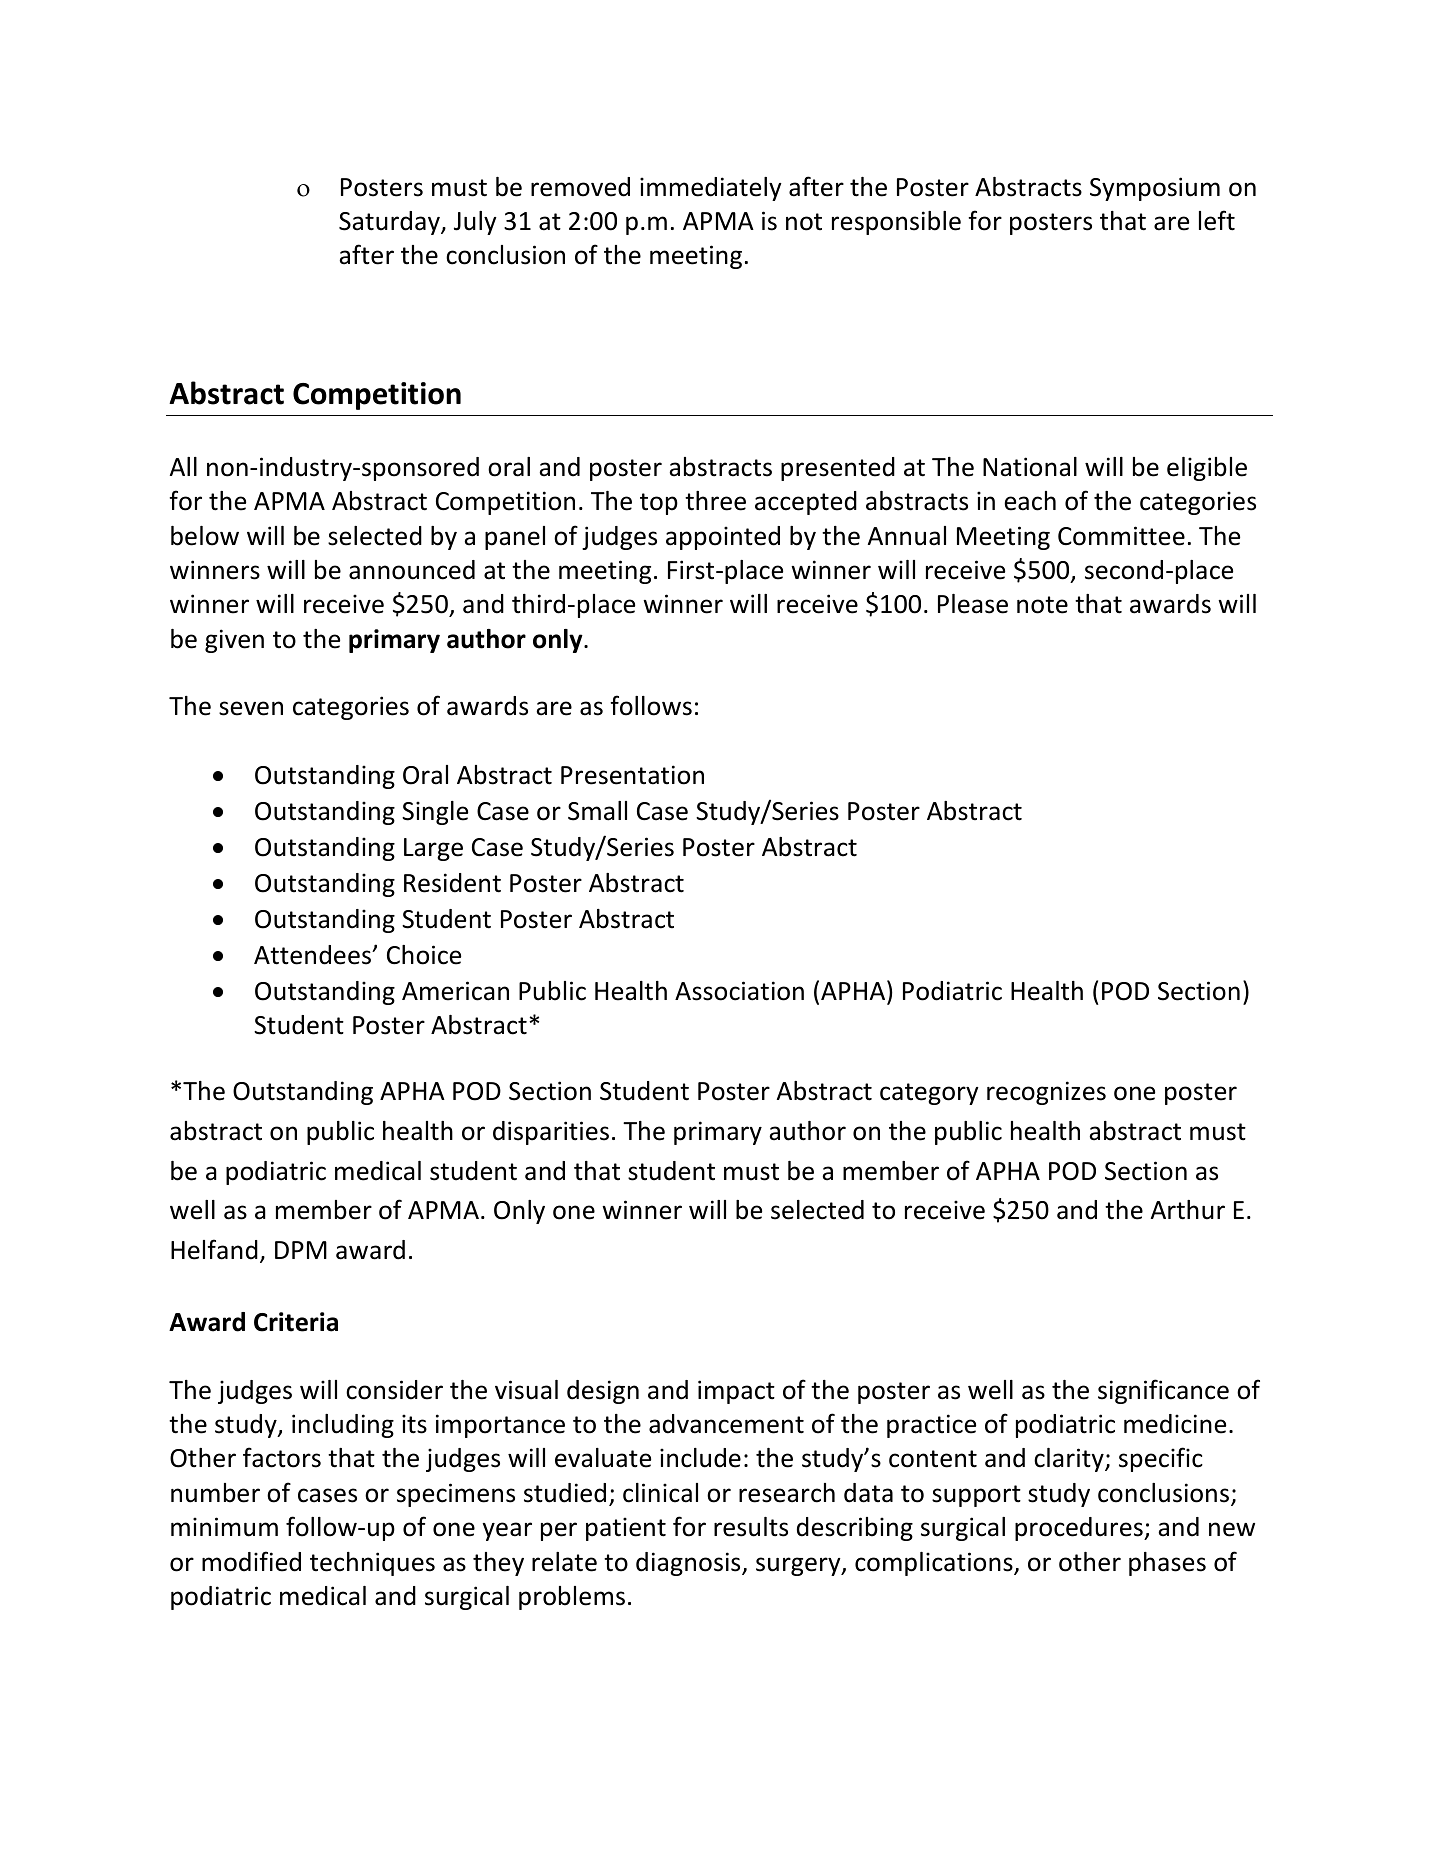  What do you see at coordinates (739, 991) in the document?
I see `Association` at bounding box center [739, 991].
